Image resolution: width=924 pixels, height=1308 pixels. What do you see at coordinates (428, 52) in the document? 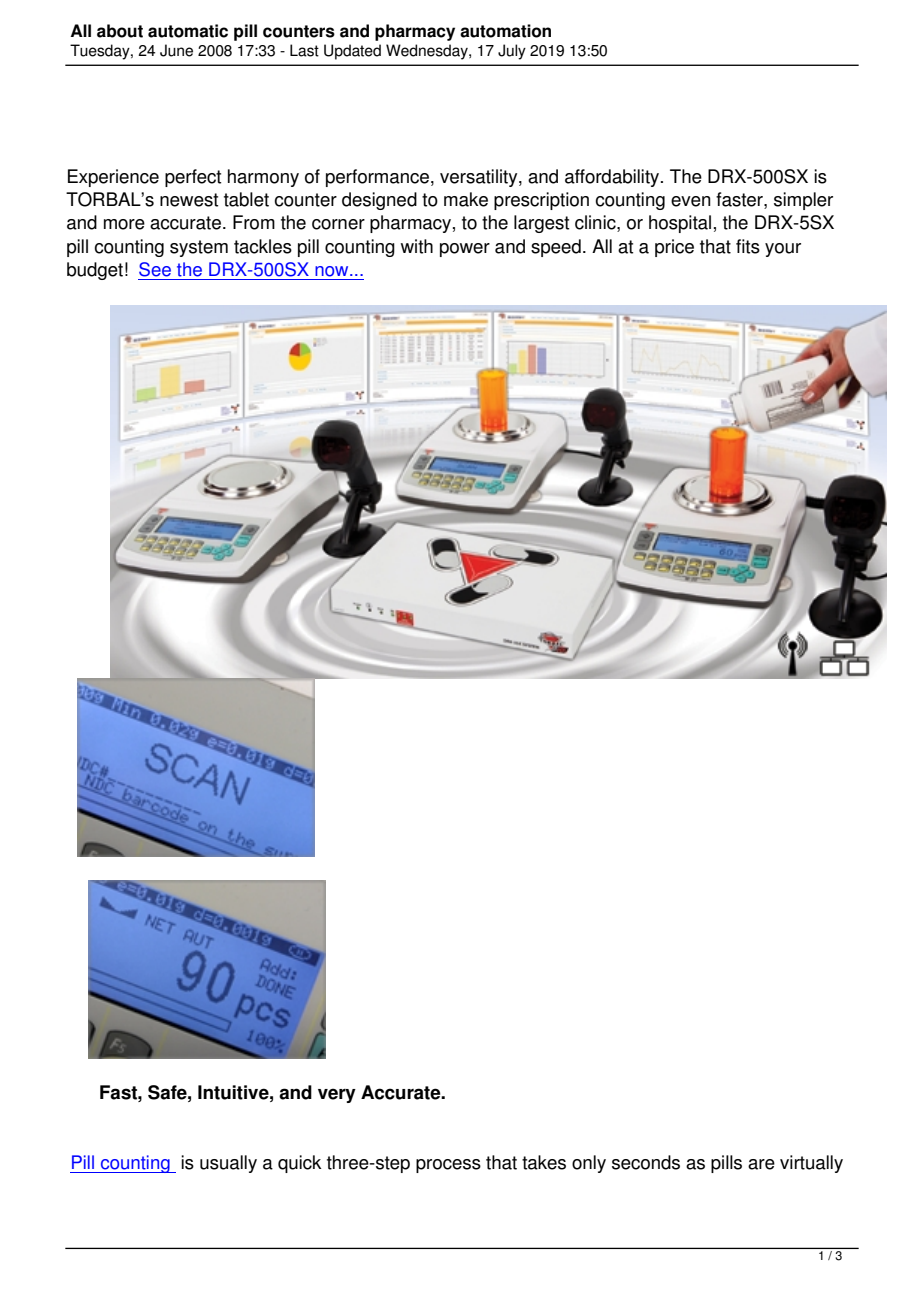
I see `Wednesday` at bounding box center [428, 52].
